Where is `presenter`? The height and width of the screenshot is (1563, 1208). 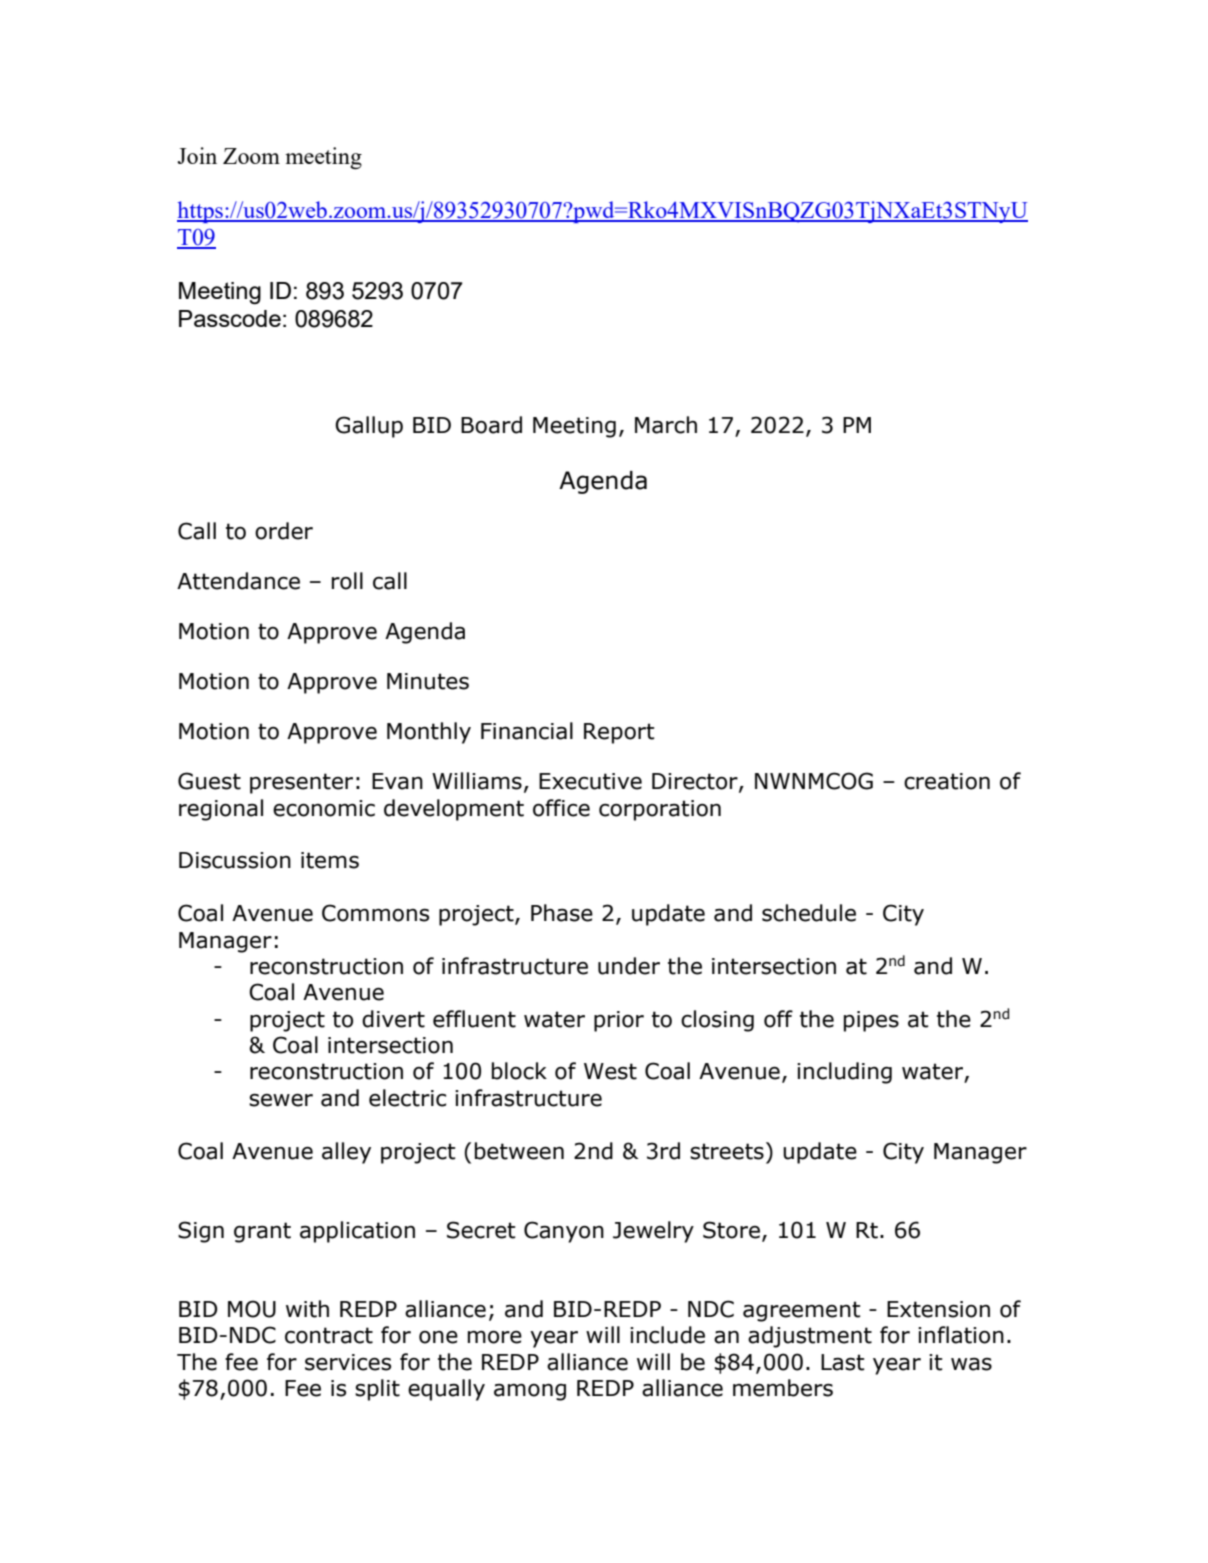 presenter is located at coordinates (301, 783).
